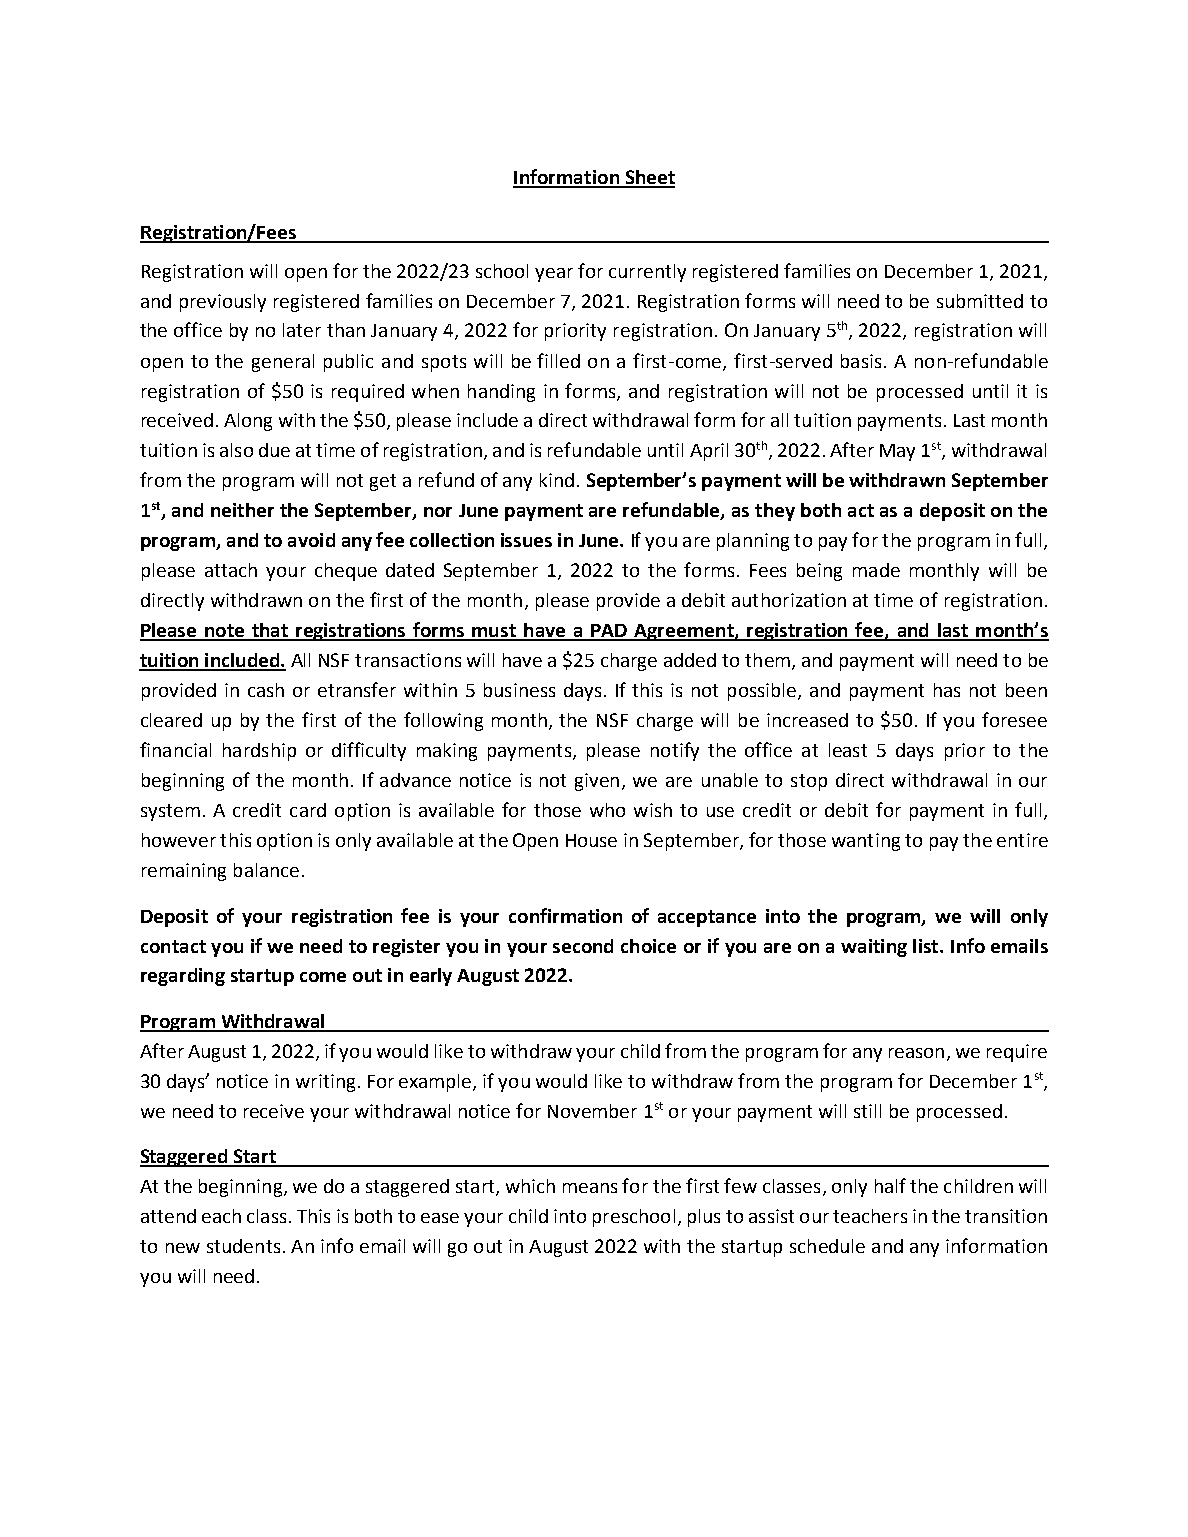 This page has height=1537, width=1188. I want to click on students, so click(243, 1246).
